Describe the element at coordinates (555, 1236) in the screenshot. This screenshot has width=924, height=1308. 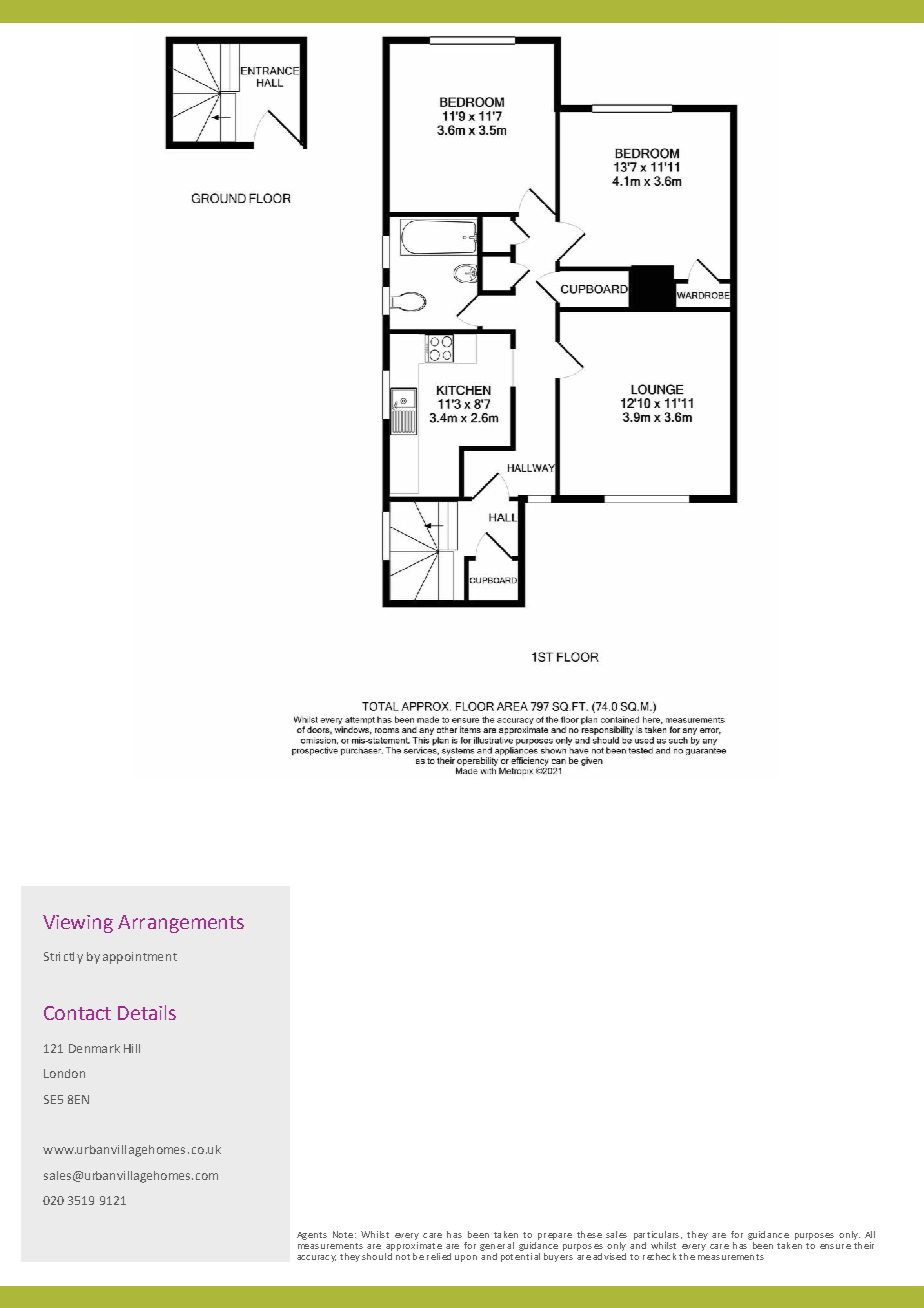
I see `prepare` at that location.
